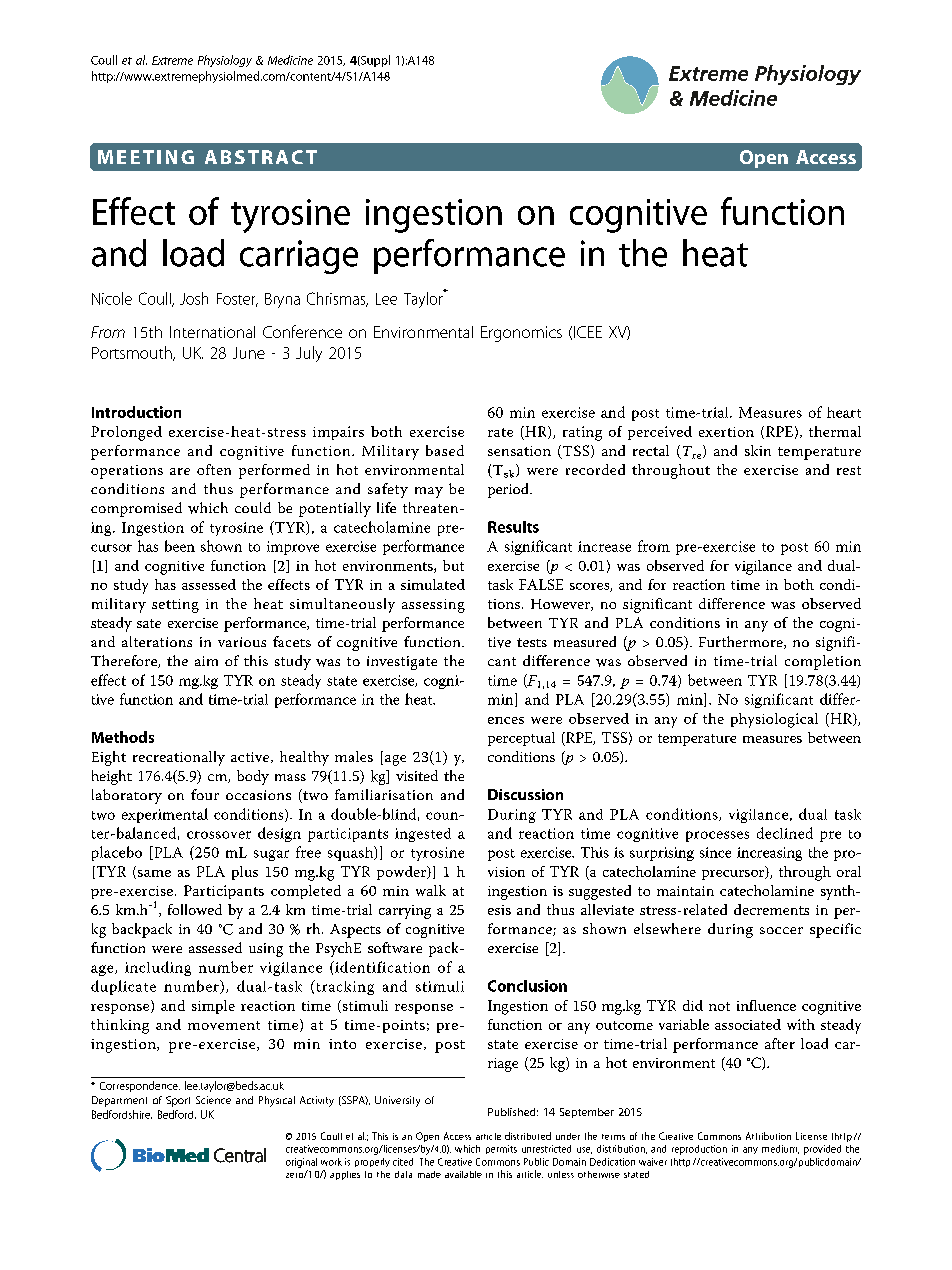 Image resolution: width=952 pixels, height=1270 pixels. What do you see at coordinates (768, 1136) in the screenshot?
I see `Attribution` at bounding box center [768, 1136].
